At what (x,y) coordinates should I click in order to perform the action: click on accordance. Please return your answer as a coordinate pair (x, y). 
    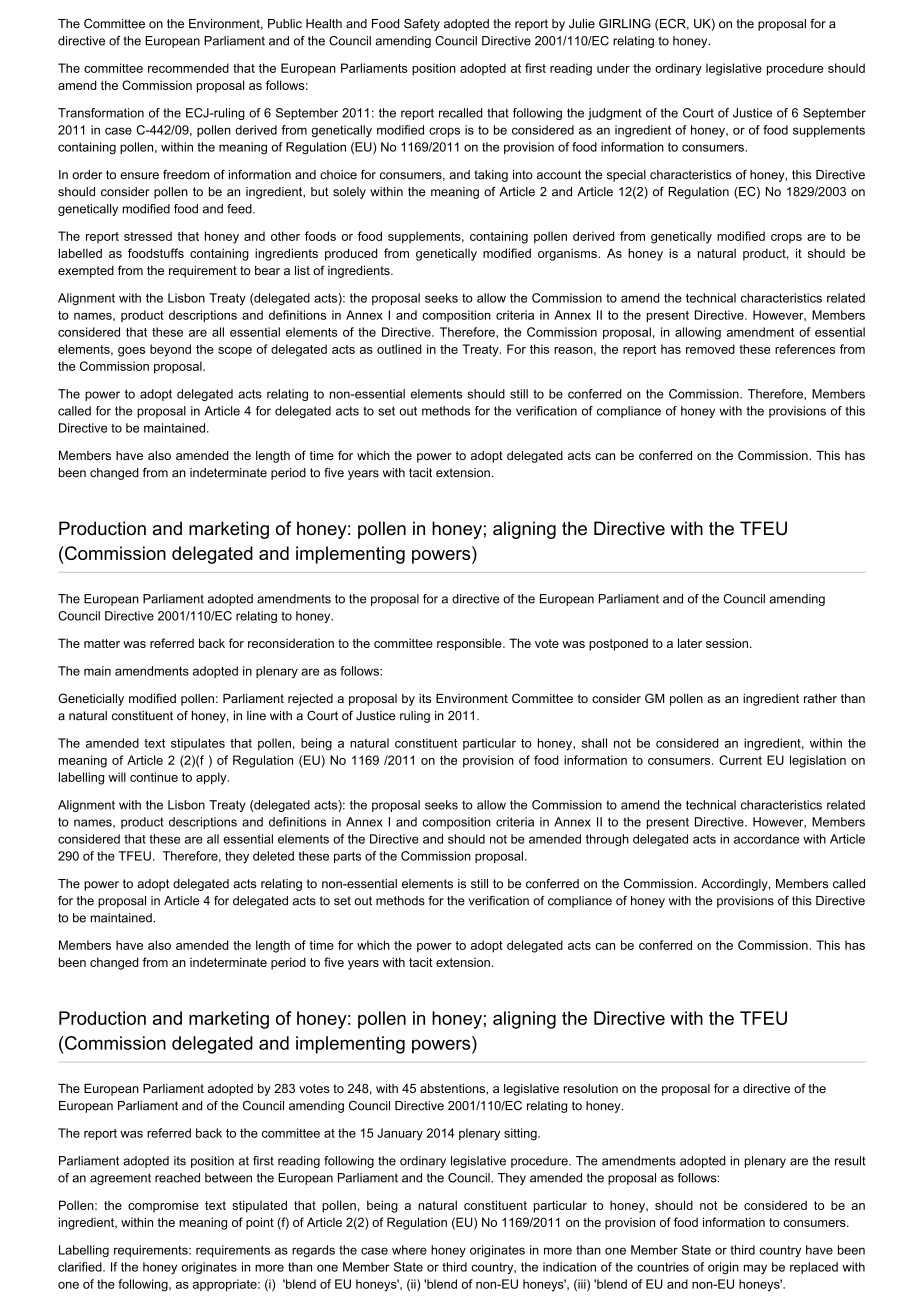
    Looking at the image, I should click on (766, 839).
